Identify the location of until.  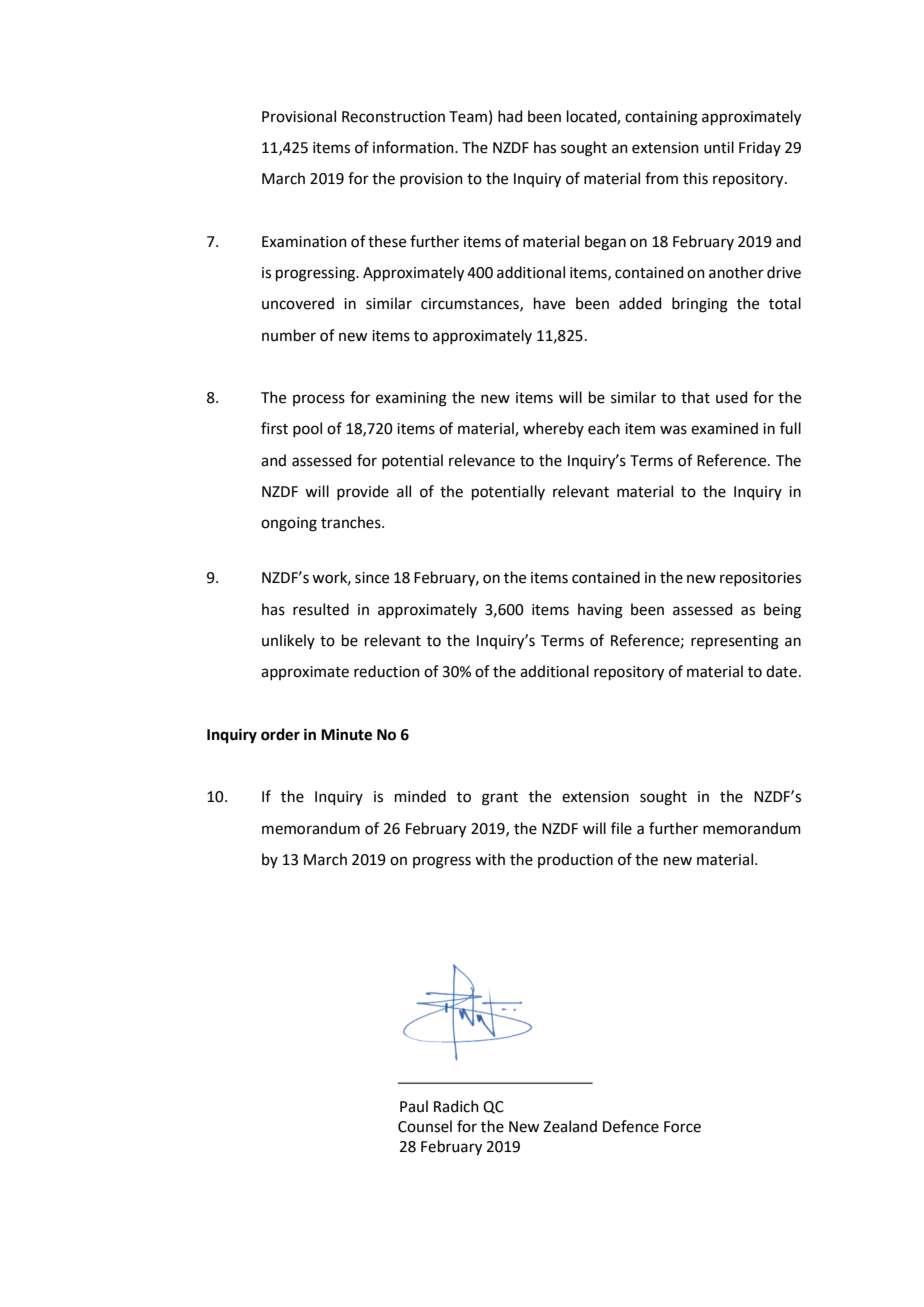
(719, 147).
